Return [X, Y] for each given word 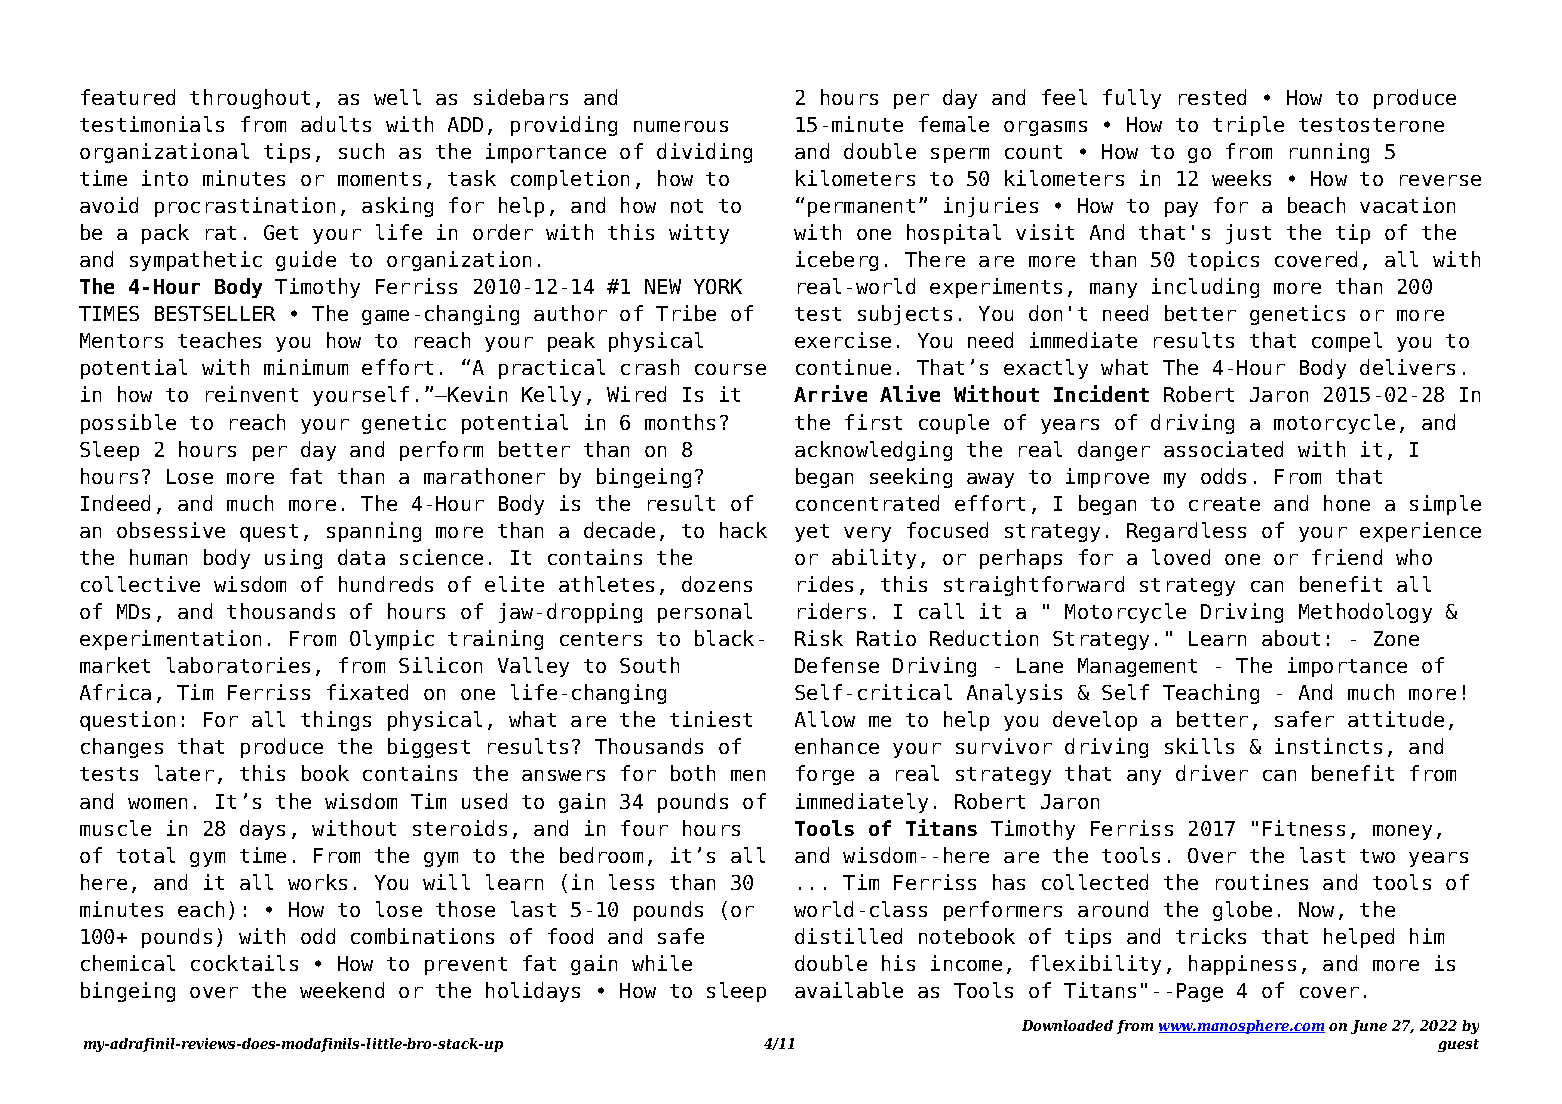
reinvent [252, 394]
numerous [681, 126]
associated [1223, 449]
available [849, 990]
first [873, 422]
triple [1248, 126]
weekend [342, 990]
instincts [1328, 746]
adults [336, 124]
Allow [825, 719]
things [336, 721]
